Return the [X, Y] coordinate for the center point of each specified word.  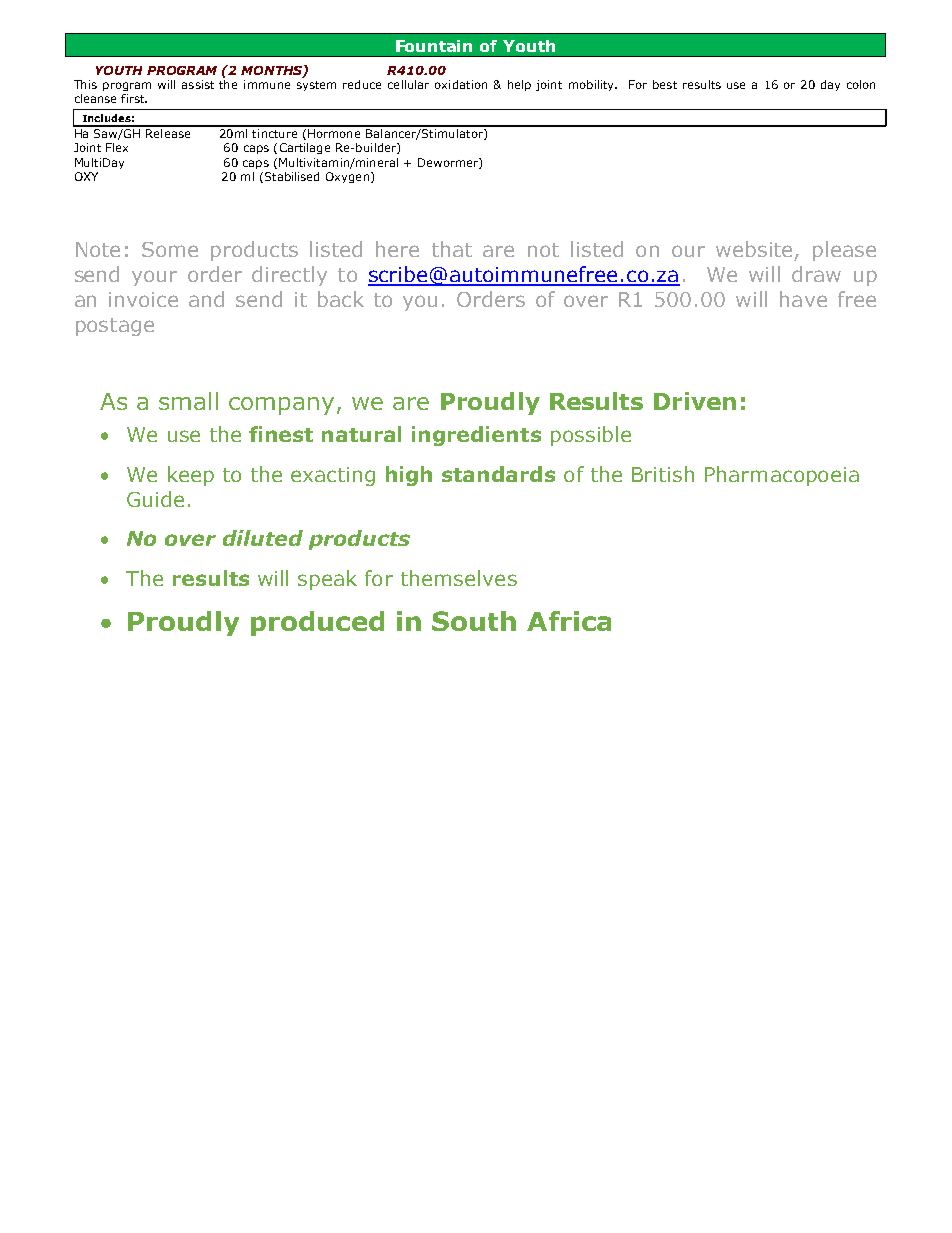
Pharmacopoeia [782, 476]
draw [816, 274]
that [452, 249]
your [154, 278]
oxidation [461, 84]
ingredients [476, 436]
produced [317, 623]
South [474, 621]
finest [281, 434]
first [134, 98]
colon [861, 84]
